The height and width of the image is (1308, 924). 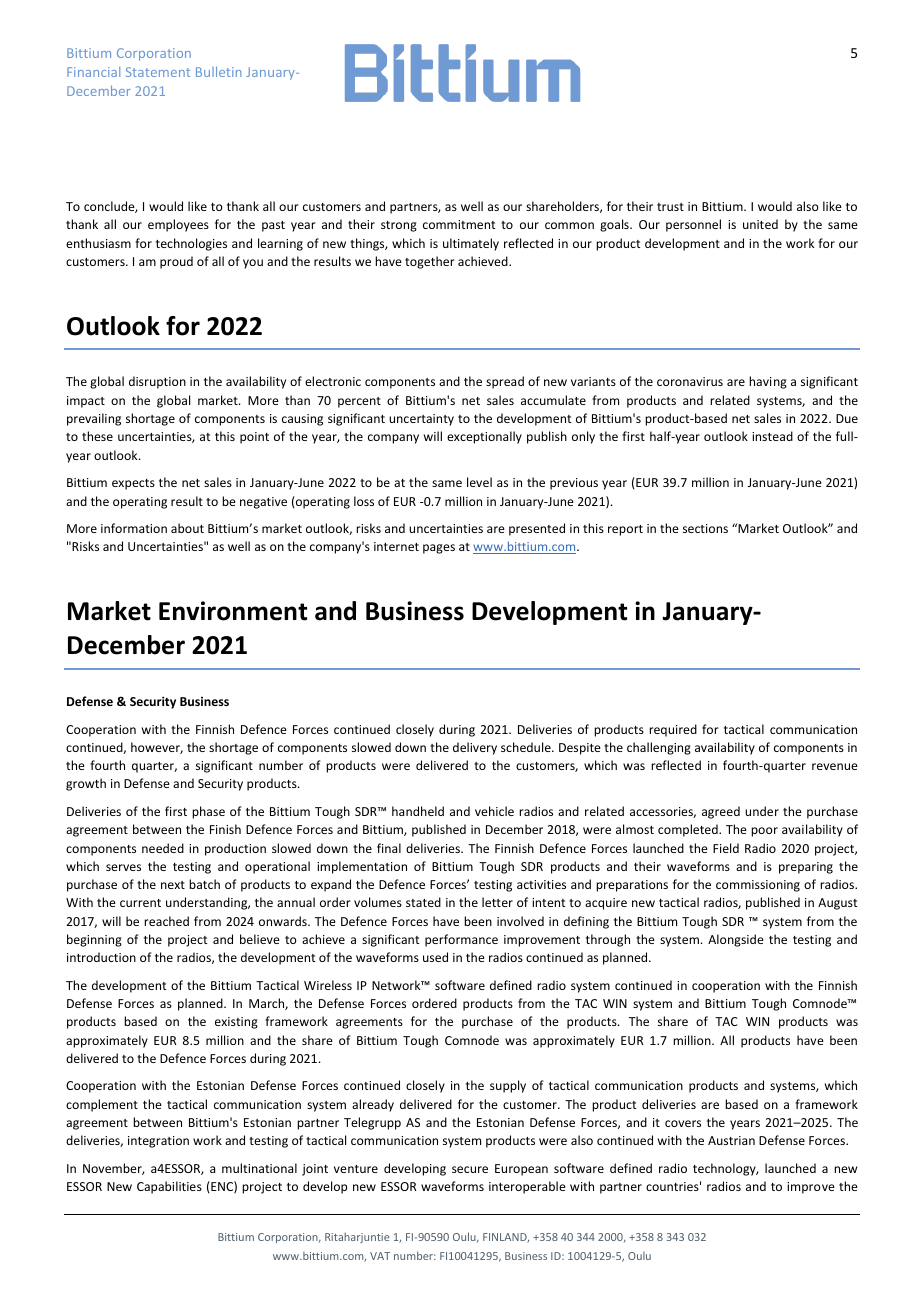 I want to click on phase, so click(x=208, y=812).
